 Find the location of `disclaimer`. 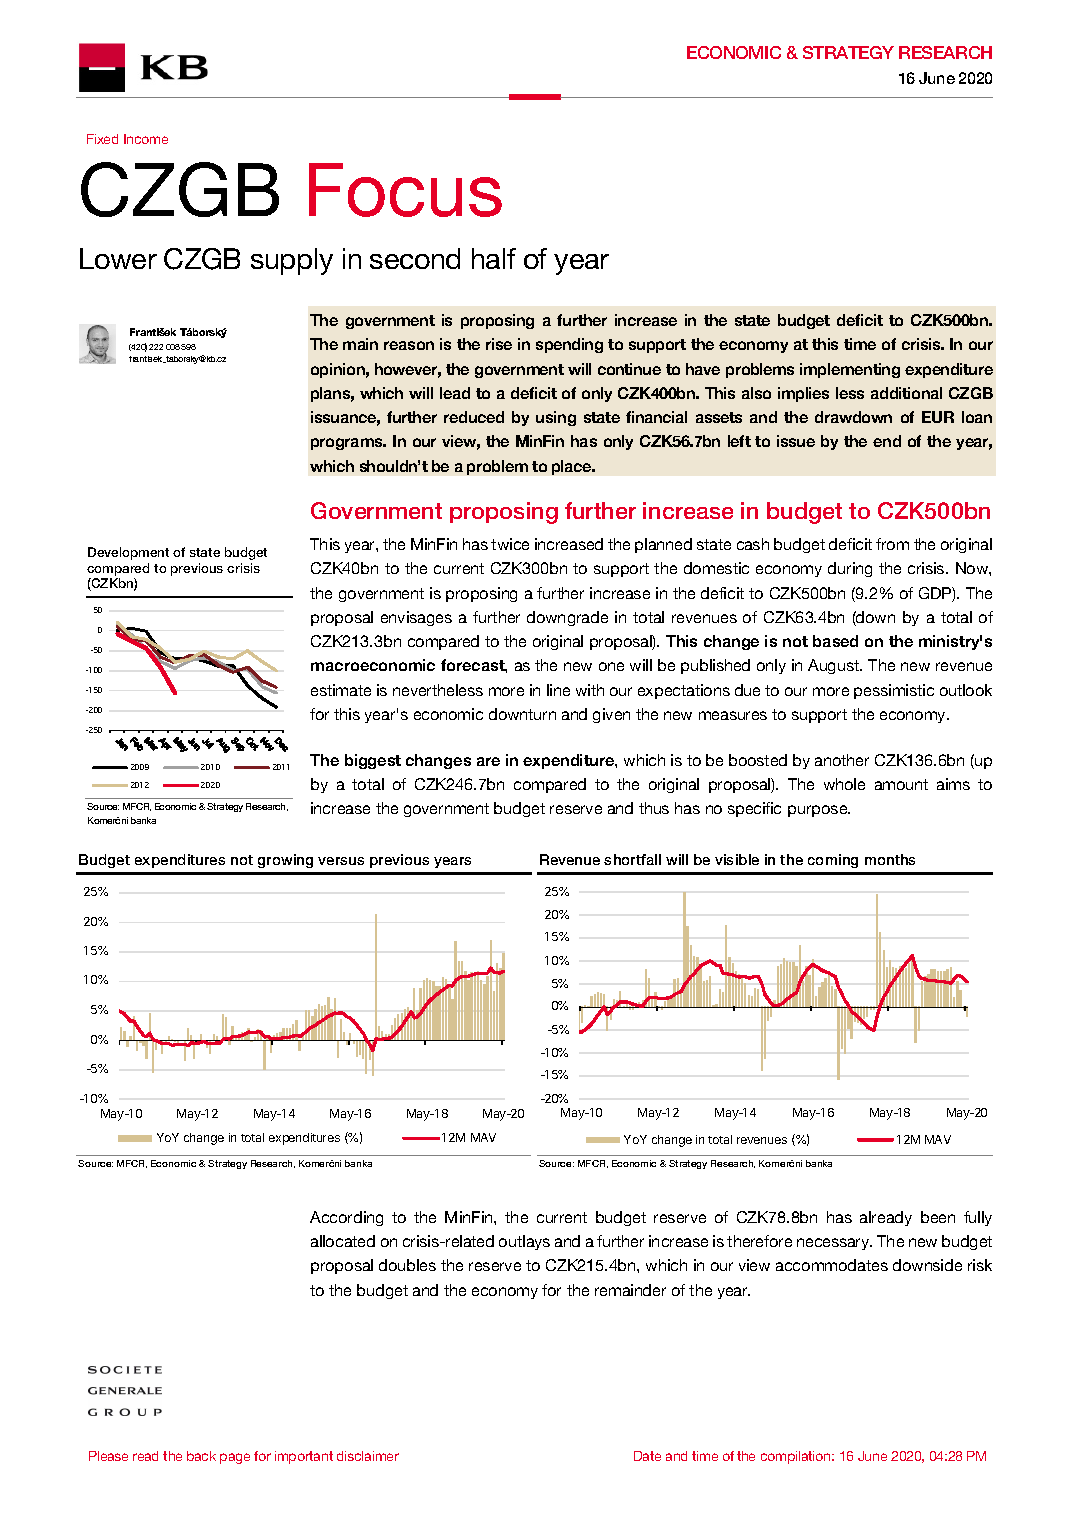

disclaimer is located at coordinates (368, 1456).
